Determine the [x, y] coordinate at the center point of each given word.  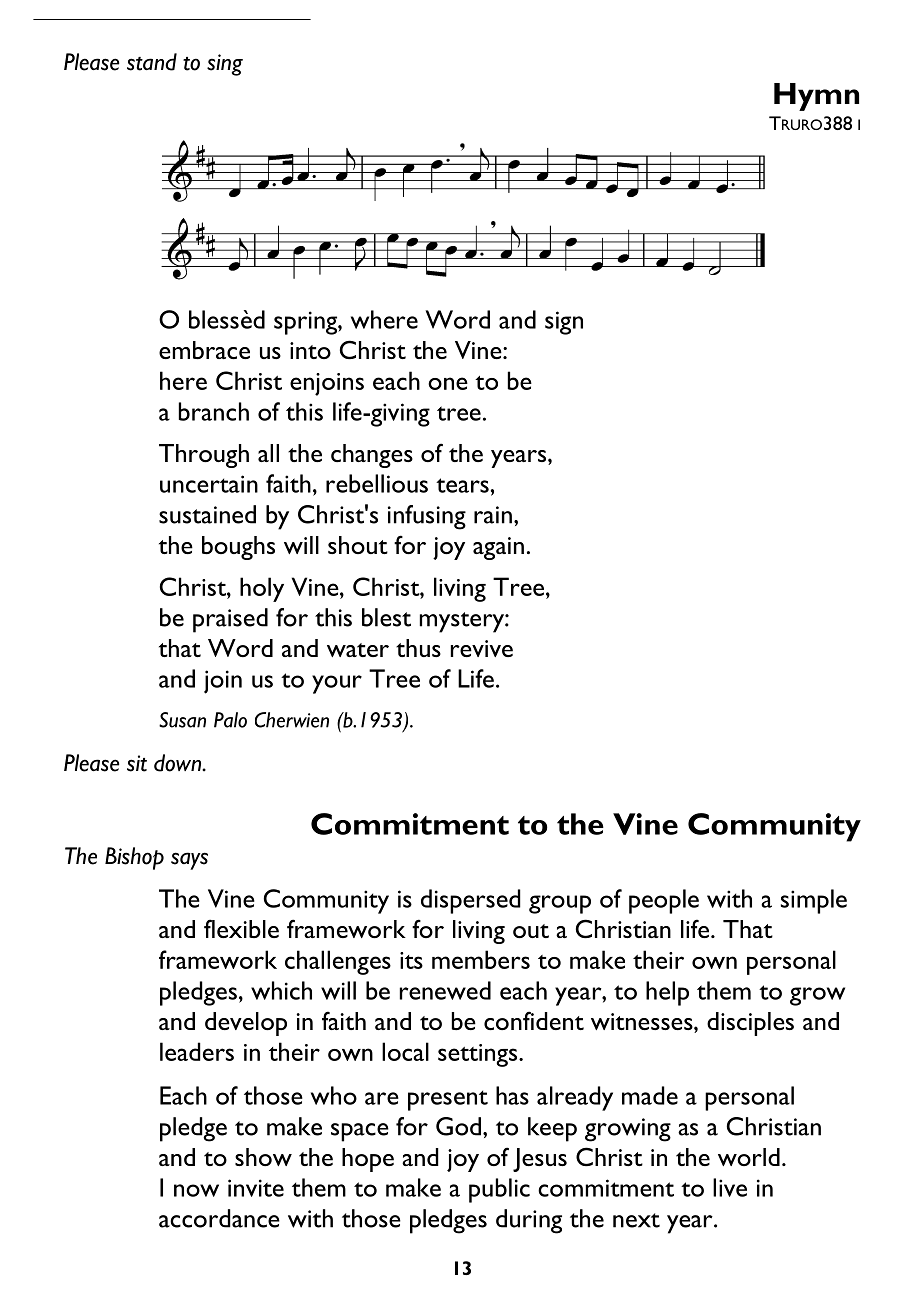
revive [482, 648]
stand [152, 62]
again [498, 548]
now [196, 1190]
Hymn [816, 97]
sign [564, 323]
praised [230, 620]
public [499, 1190]
